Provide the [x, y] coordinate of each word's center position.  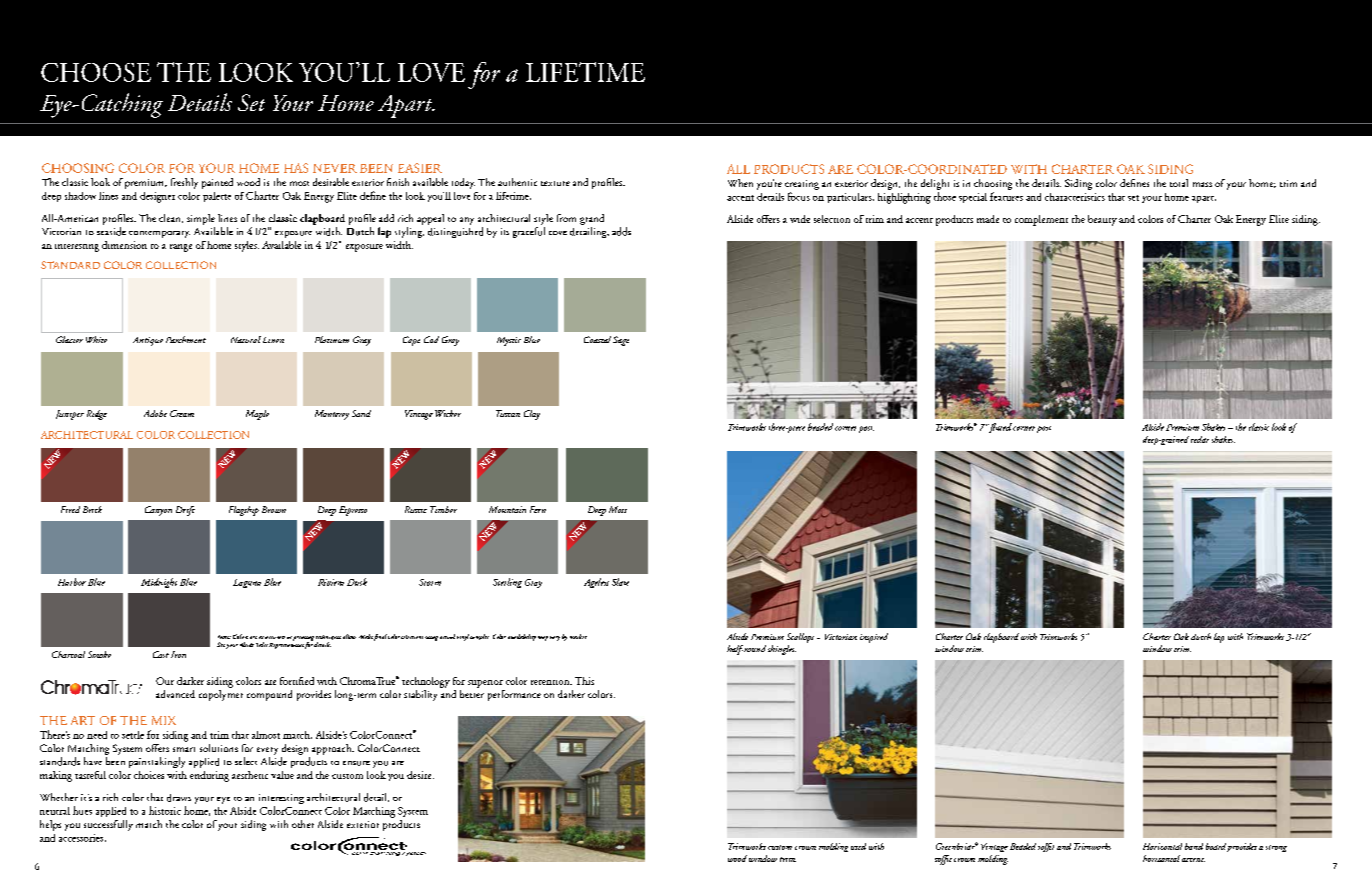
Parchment [186, 339]
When [740, 183]
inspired [874, 638]
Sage [621, 341]
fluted [1000, 428]
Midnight [159, 583]
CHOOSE [96, 72]
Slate [620, 582]
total [1179, 183]
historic [165, 810]
